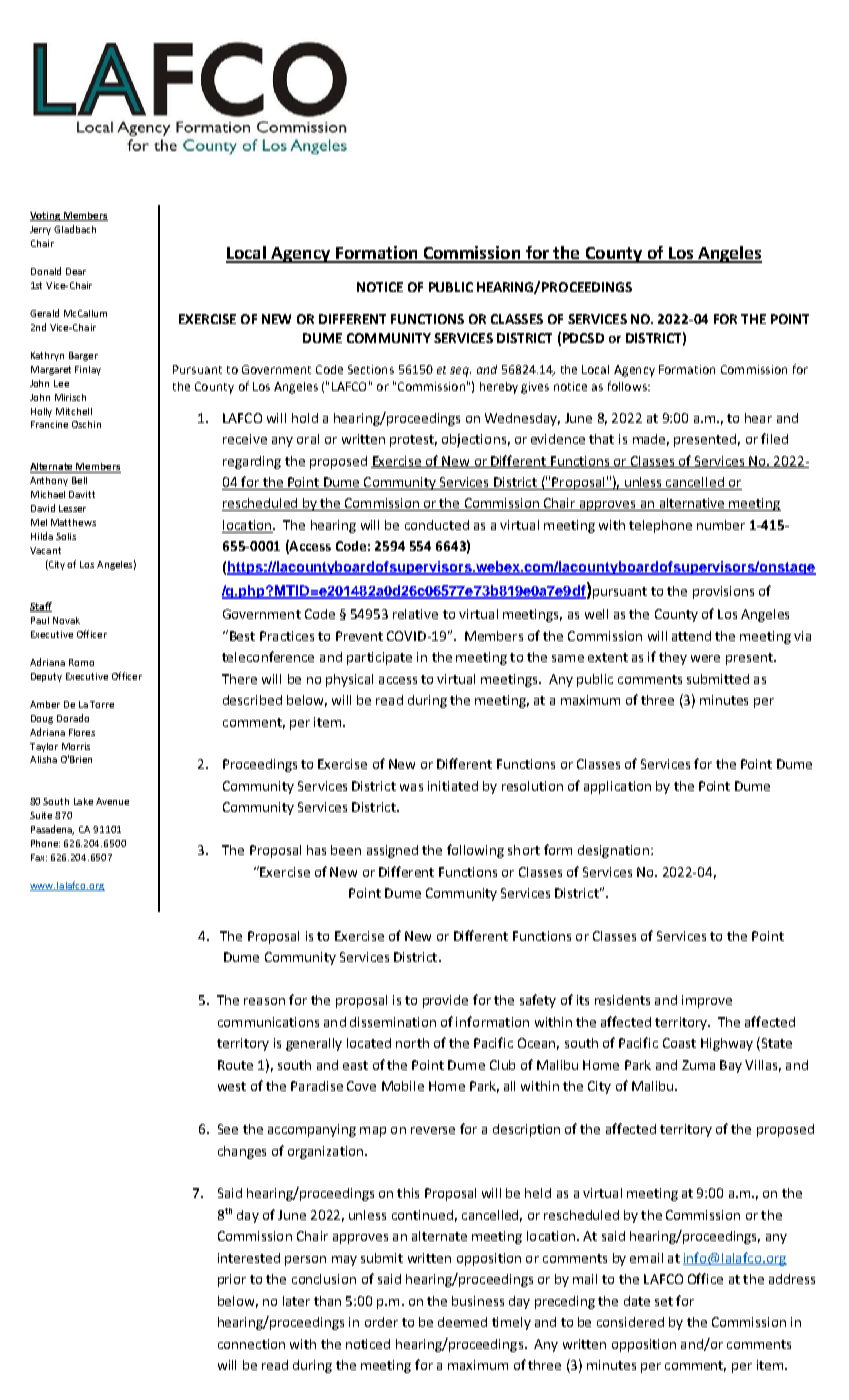  What do you see at coordinates (721, 525) in the page?
I see `number` at bounding box center [721, 525].
